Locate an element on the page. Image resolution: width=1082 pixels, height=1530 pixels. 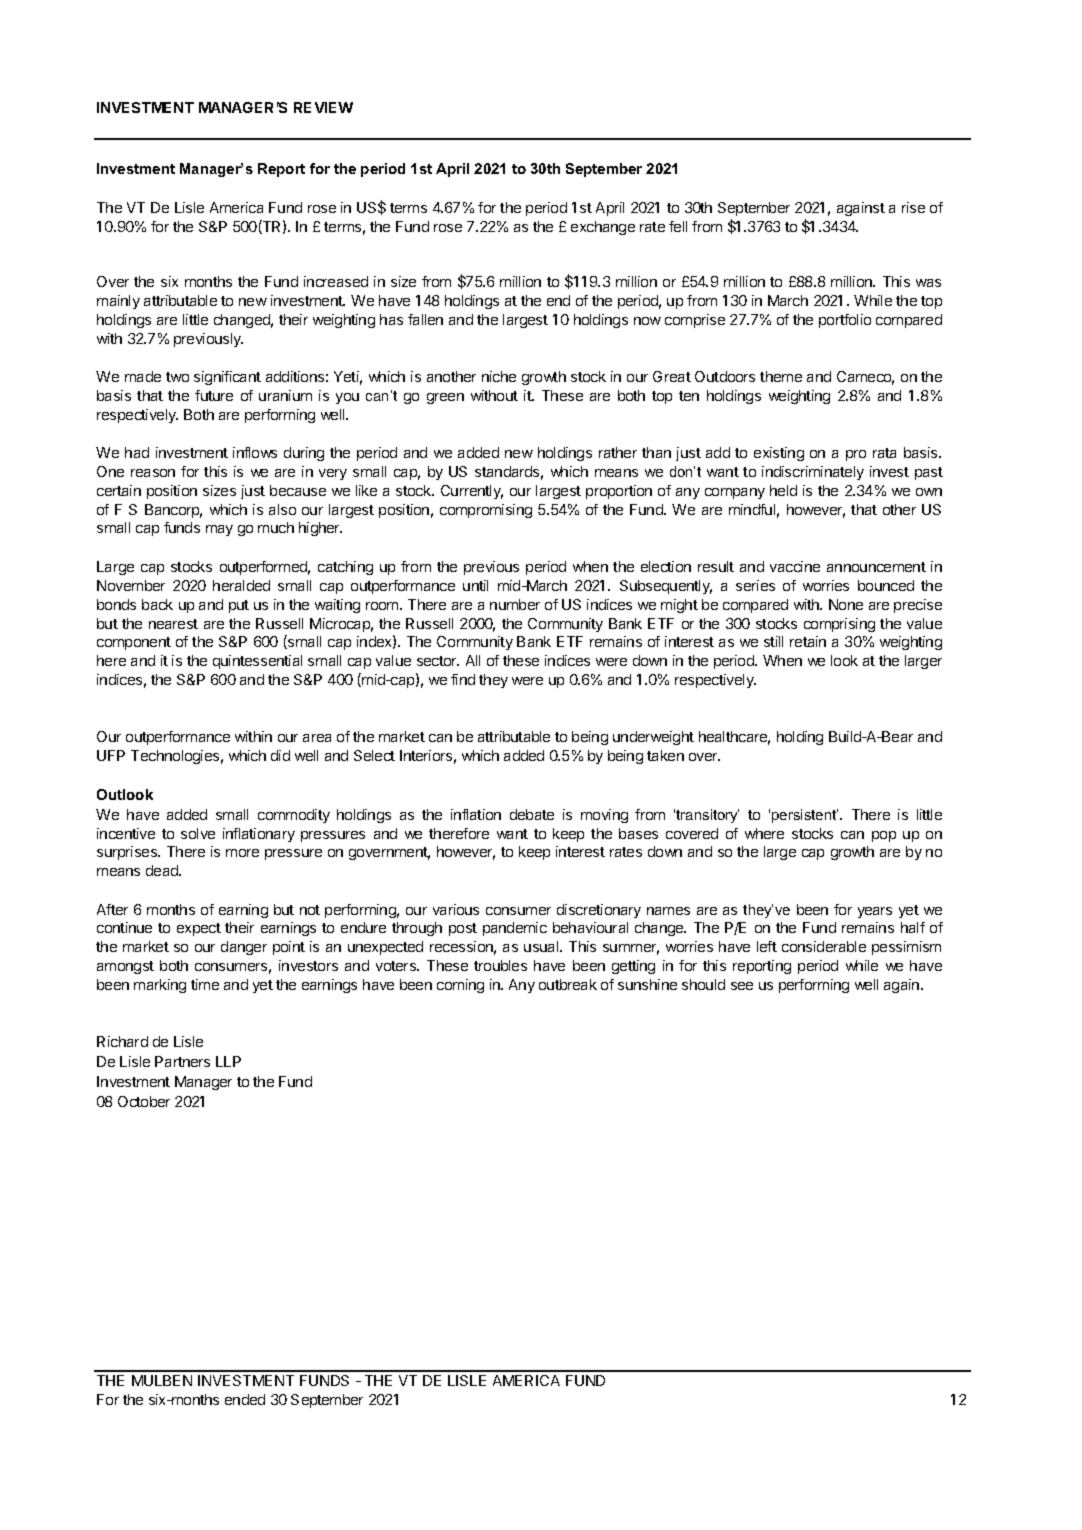
LLP is located at coordinates (228, 1061).
